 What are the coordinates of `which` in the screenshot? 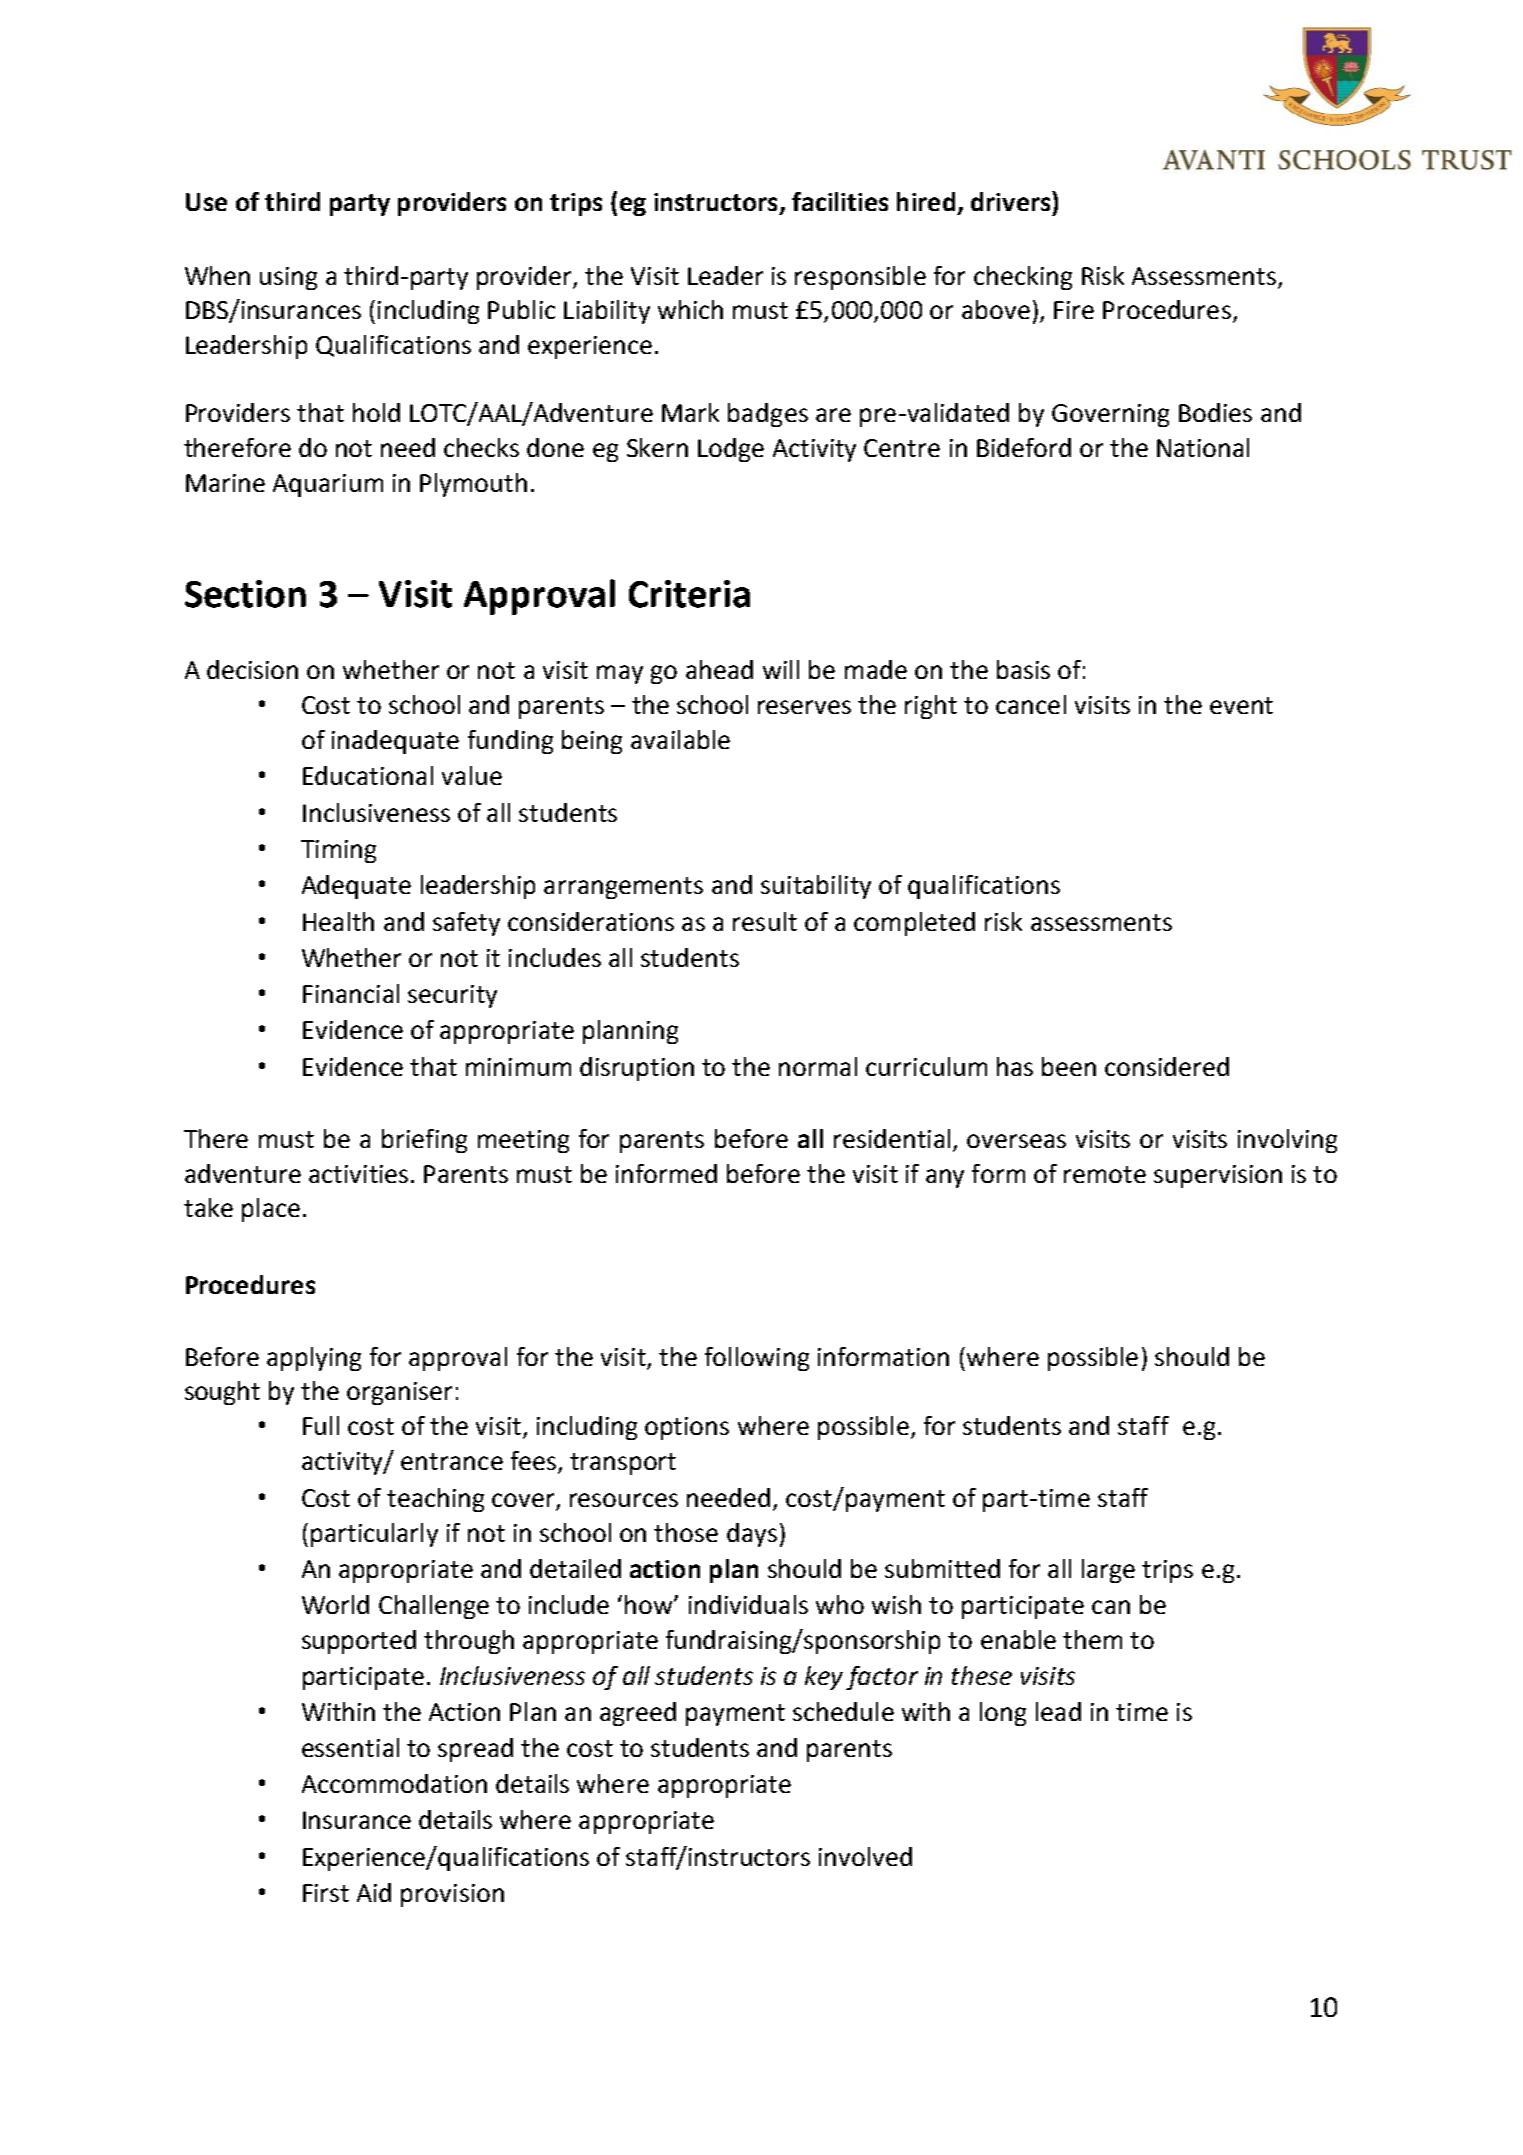 It's located at (690, 309).
